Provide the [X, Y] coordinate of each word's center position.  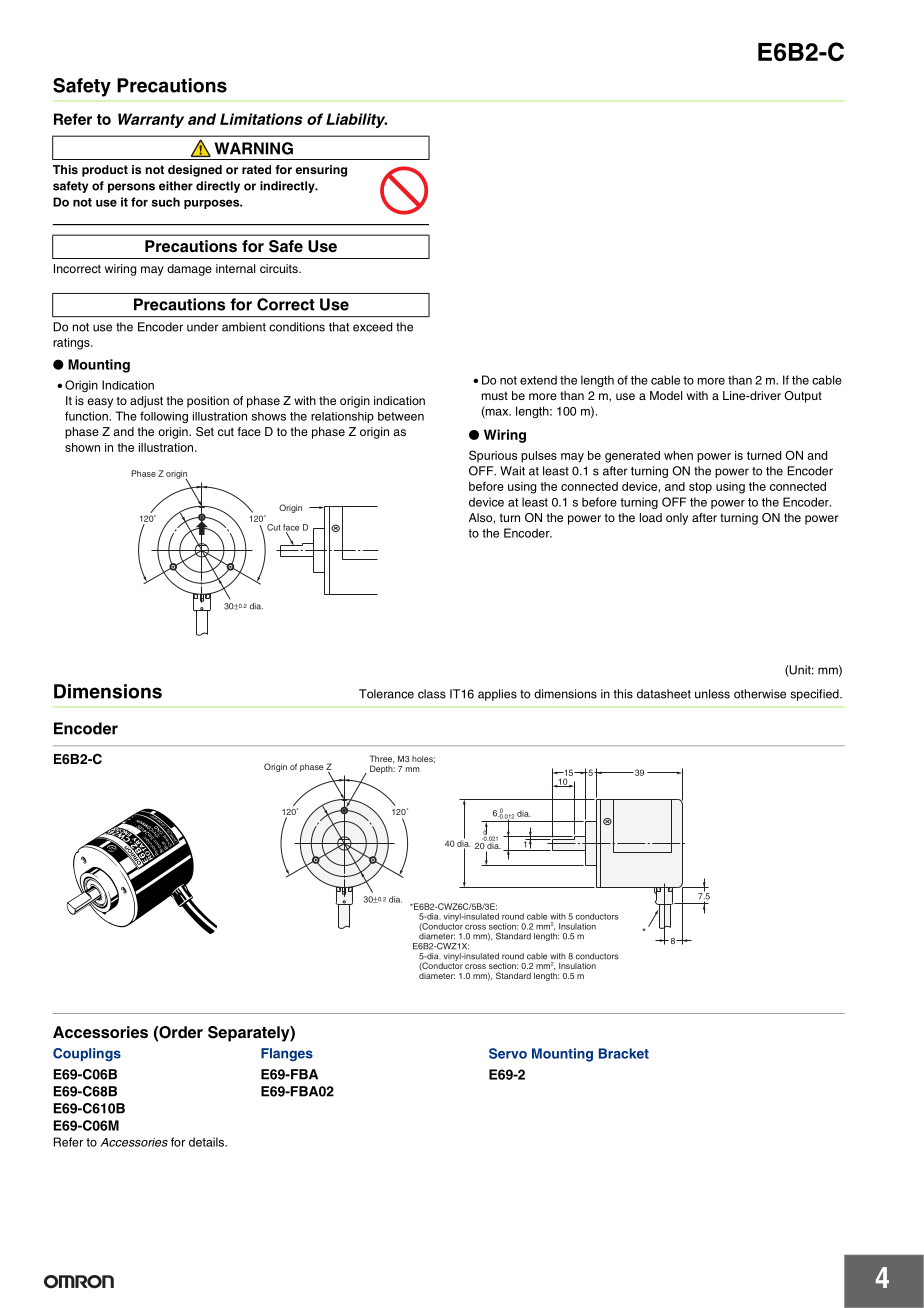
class [432, 694]
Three [382, 759]
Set [205, 432]
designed [195, 171]
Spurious [493, 456]
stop [700, 488]
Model [666, 395]
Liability [356, 120]
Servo [508, 1053]
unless [712, 694]
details [208, 1142]
